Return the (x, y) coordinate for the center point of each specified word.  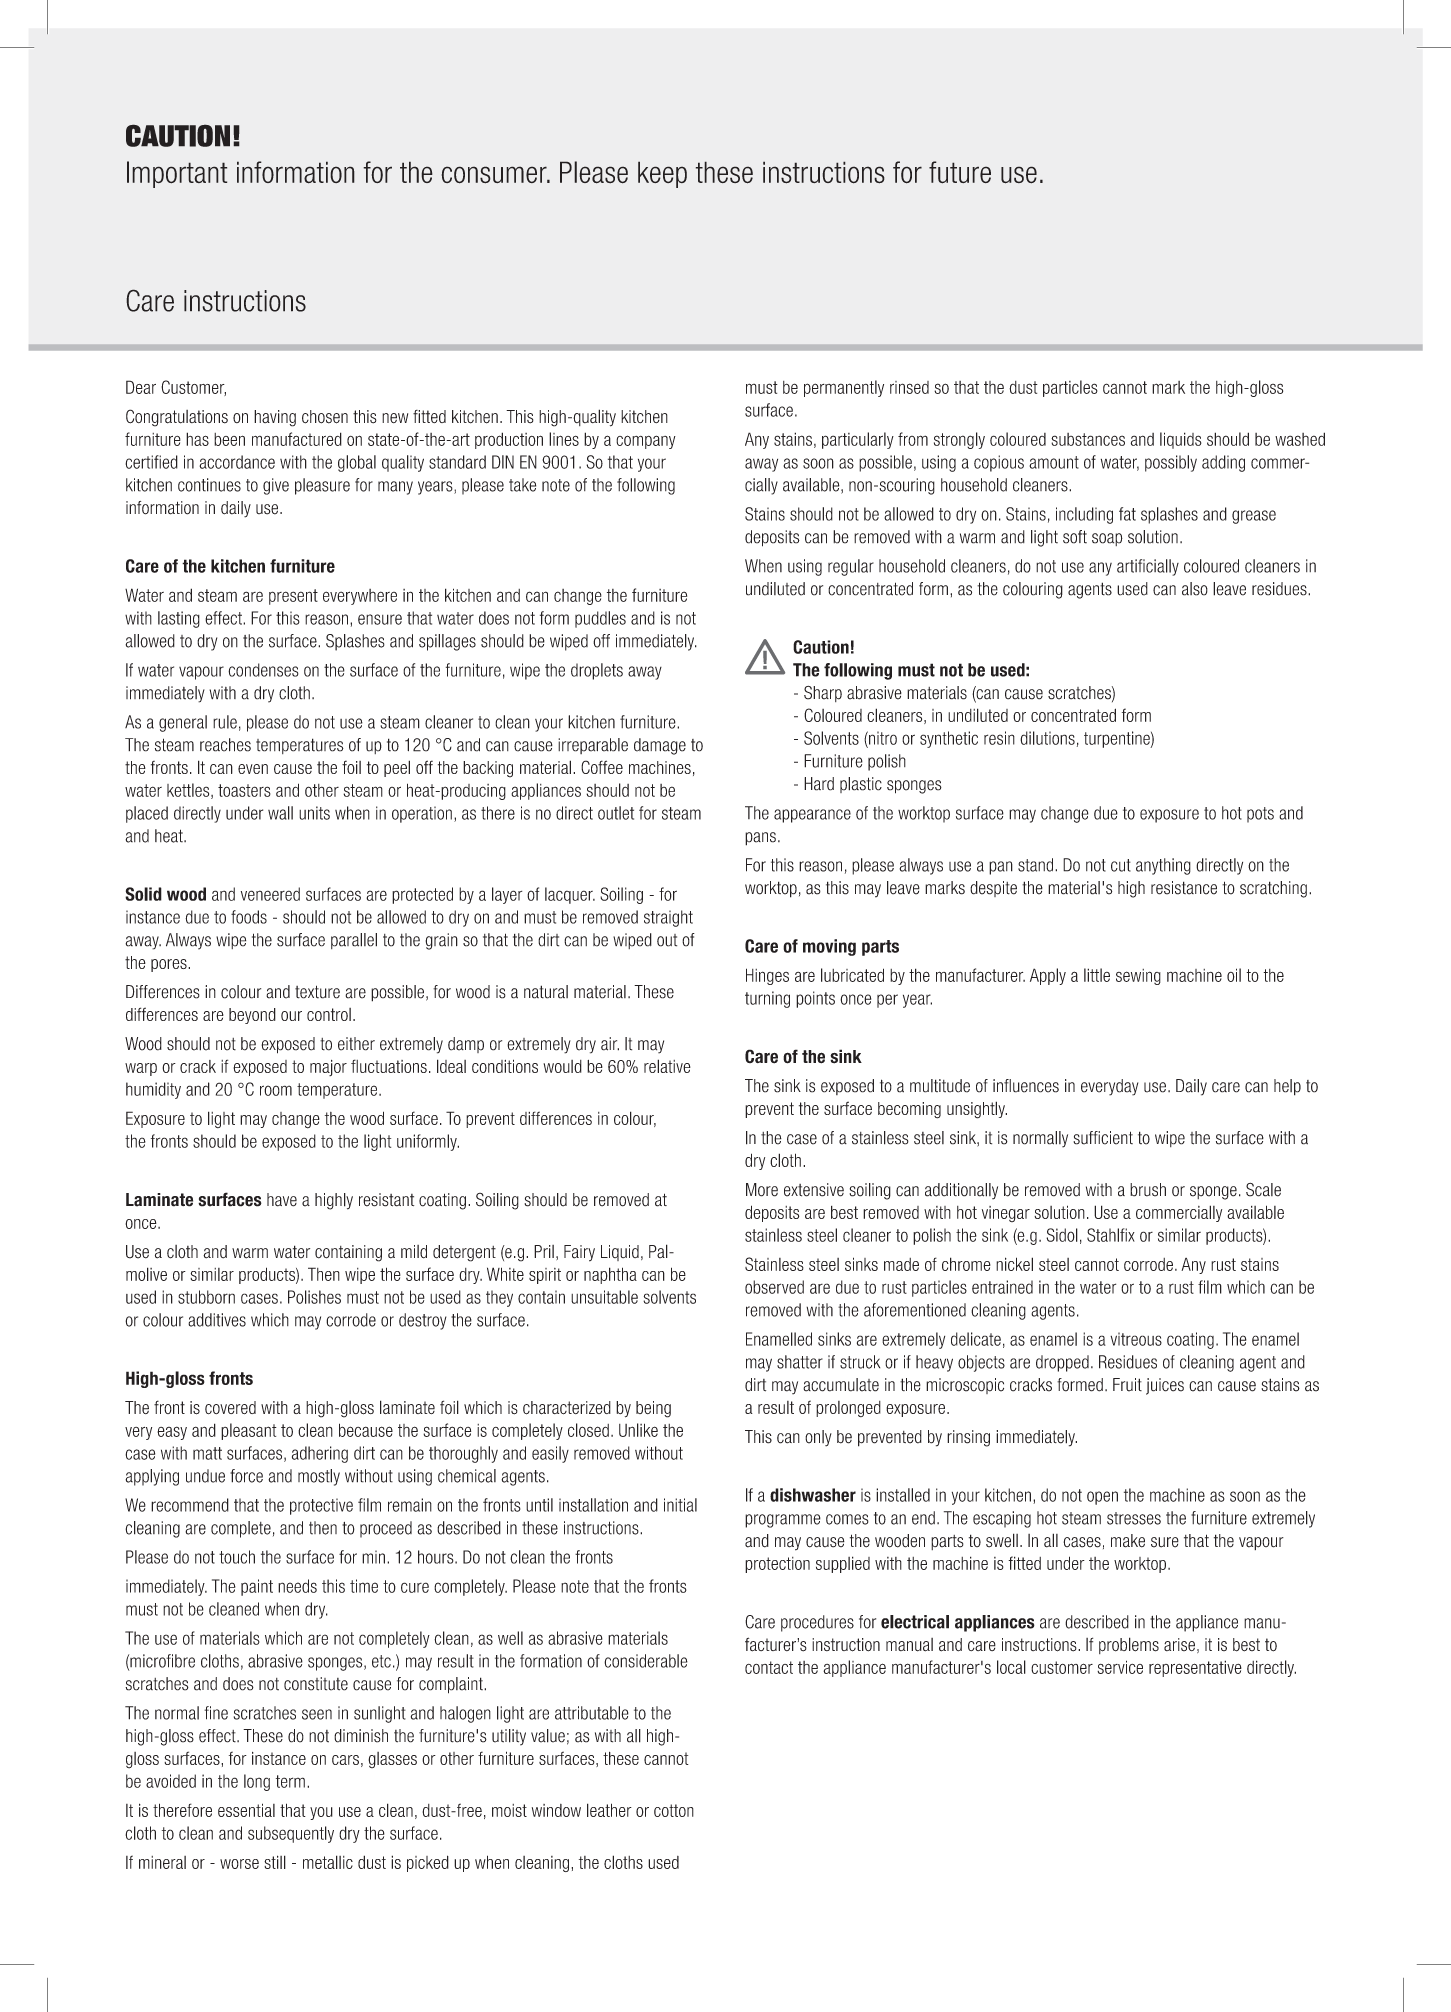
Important (177, 174)
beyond (252, 1016)
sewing (1138, 977)
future (960, 172)
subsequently (291, 1834)
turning (767, 999)
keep (662, 174)
